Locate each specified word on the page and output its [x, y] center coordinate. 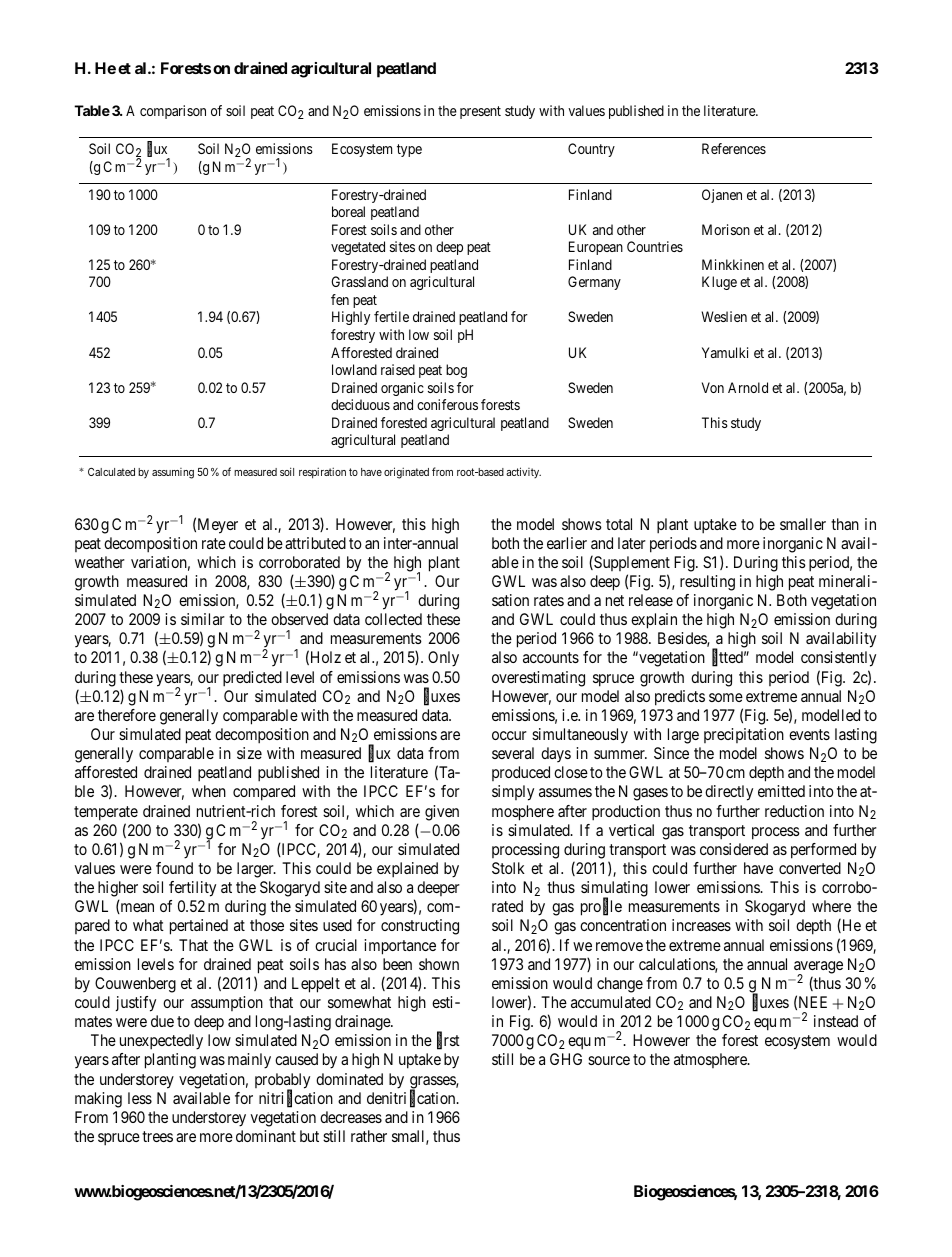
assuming [173, 473]
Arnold [748, 387]
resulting [707, 583]
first [448, 1041]
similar [203, 619]
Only [443, 659]
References [734, 148]
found [174, 868]
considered [734, 849]
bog [456, 371]
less [140, 1098]
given [442, 813]
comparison [173, 112]
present [480, 112]
